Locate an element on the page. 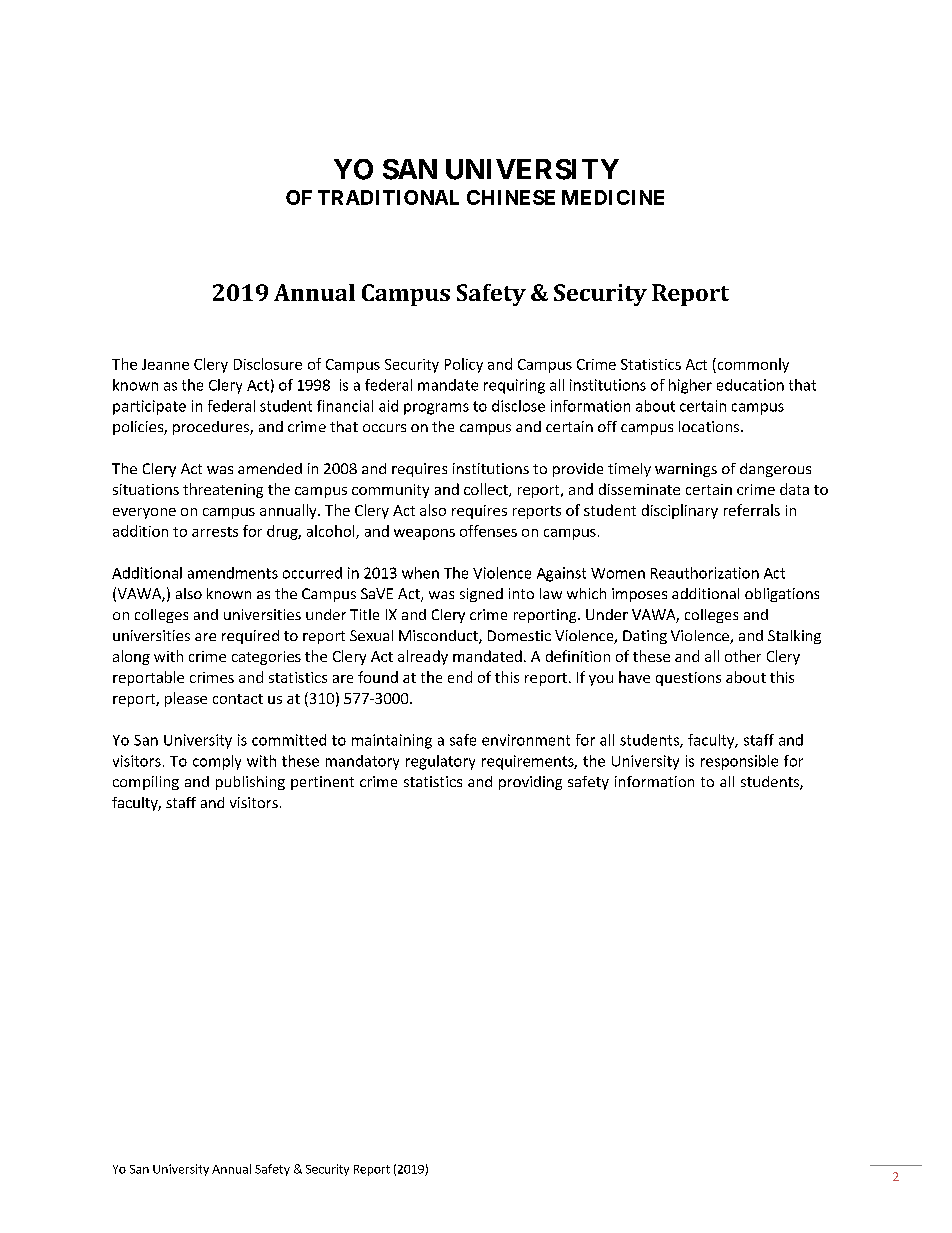 The width and height of the image is (952, 1233). threatening is located at coordinates (223, 490).
